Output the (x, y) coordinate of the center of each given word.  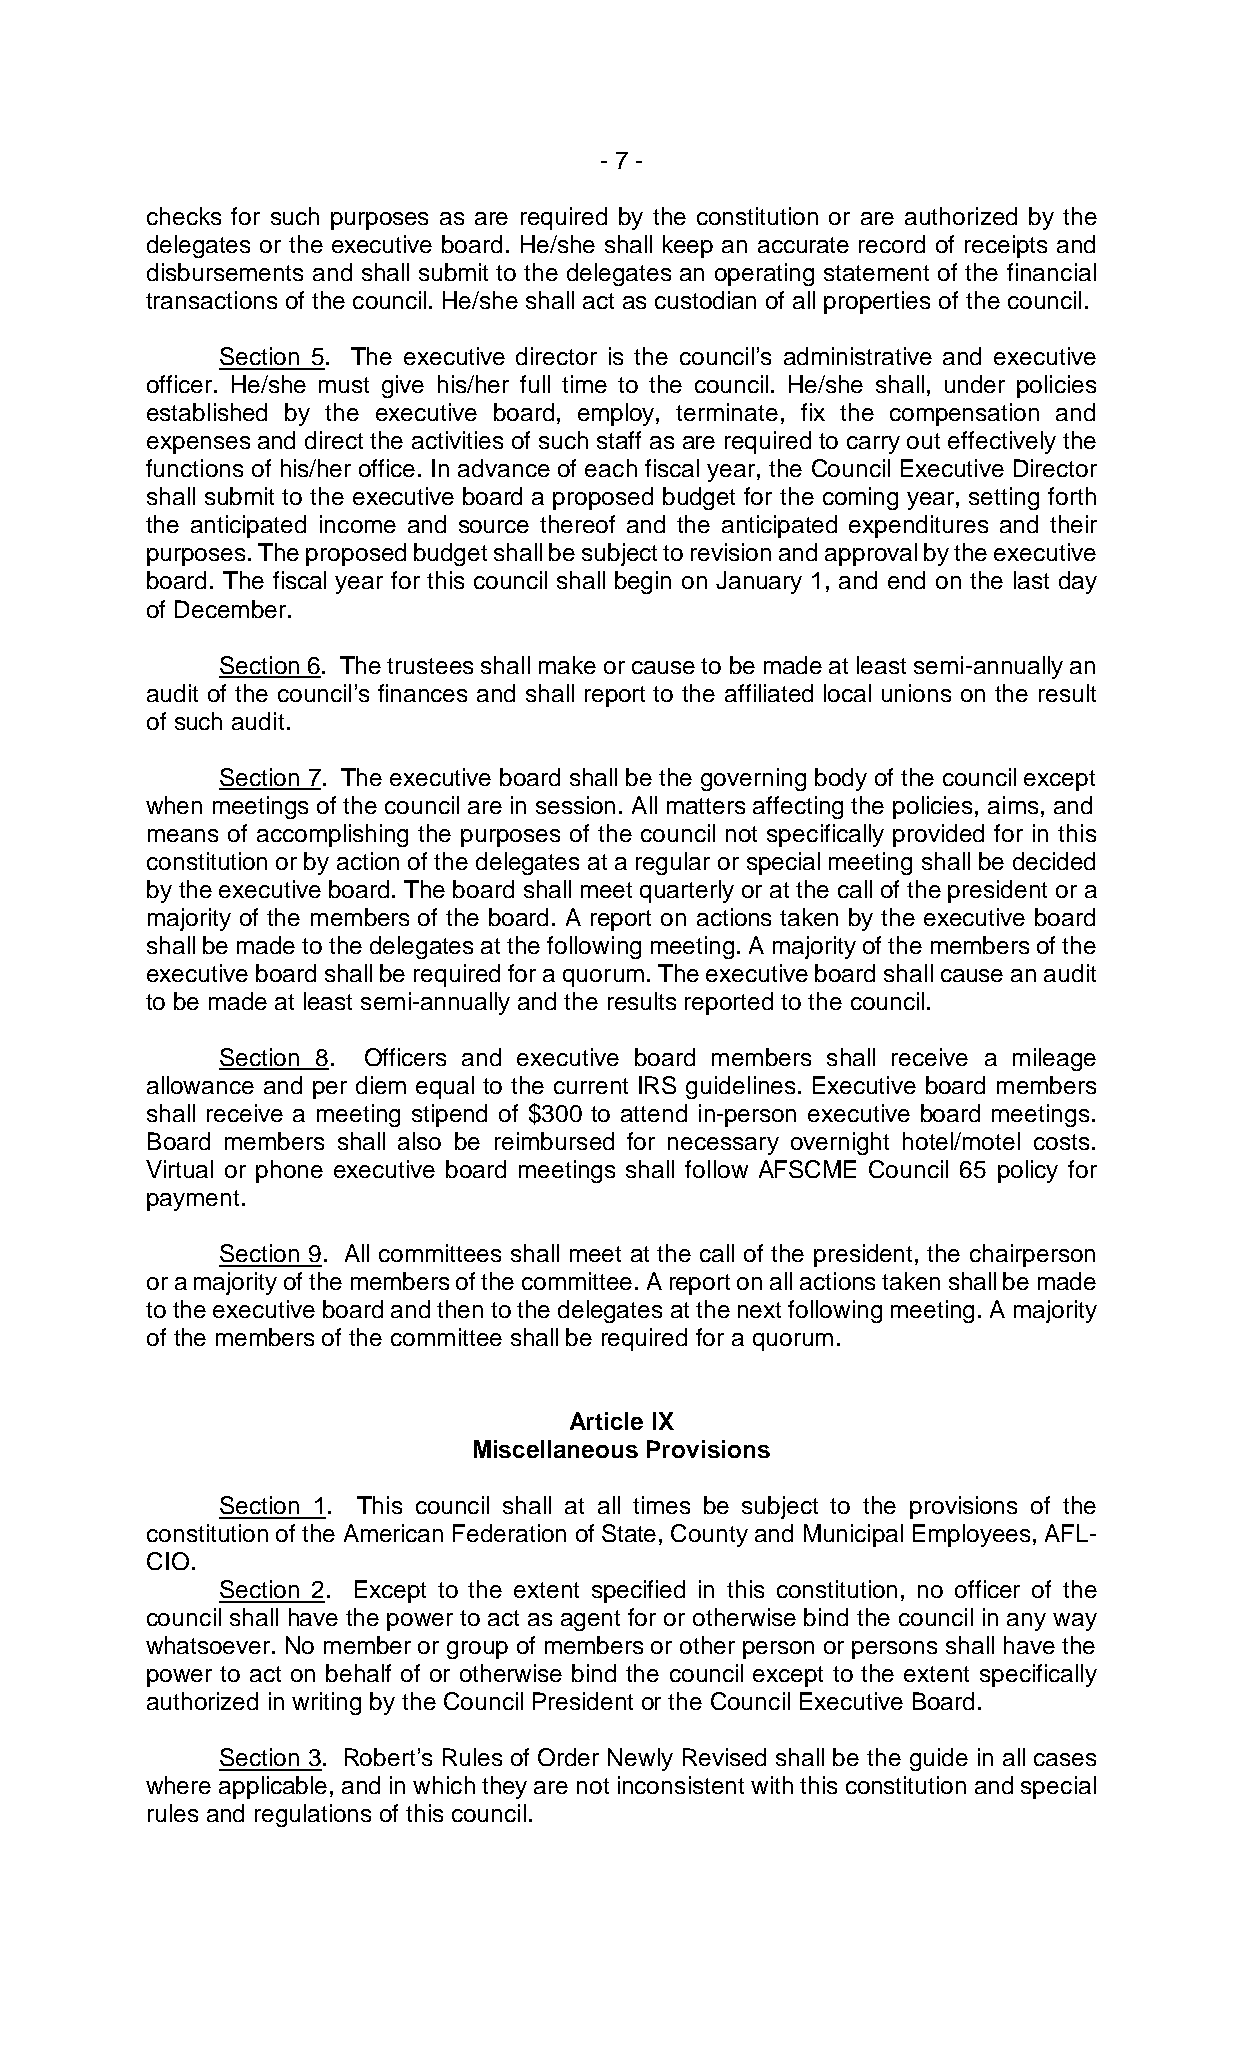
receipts (1006, 246)
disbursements (225, 272)
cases (1065, 1759)
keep (688, 246)
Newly (640, 1759)
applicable (273, 1787)
